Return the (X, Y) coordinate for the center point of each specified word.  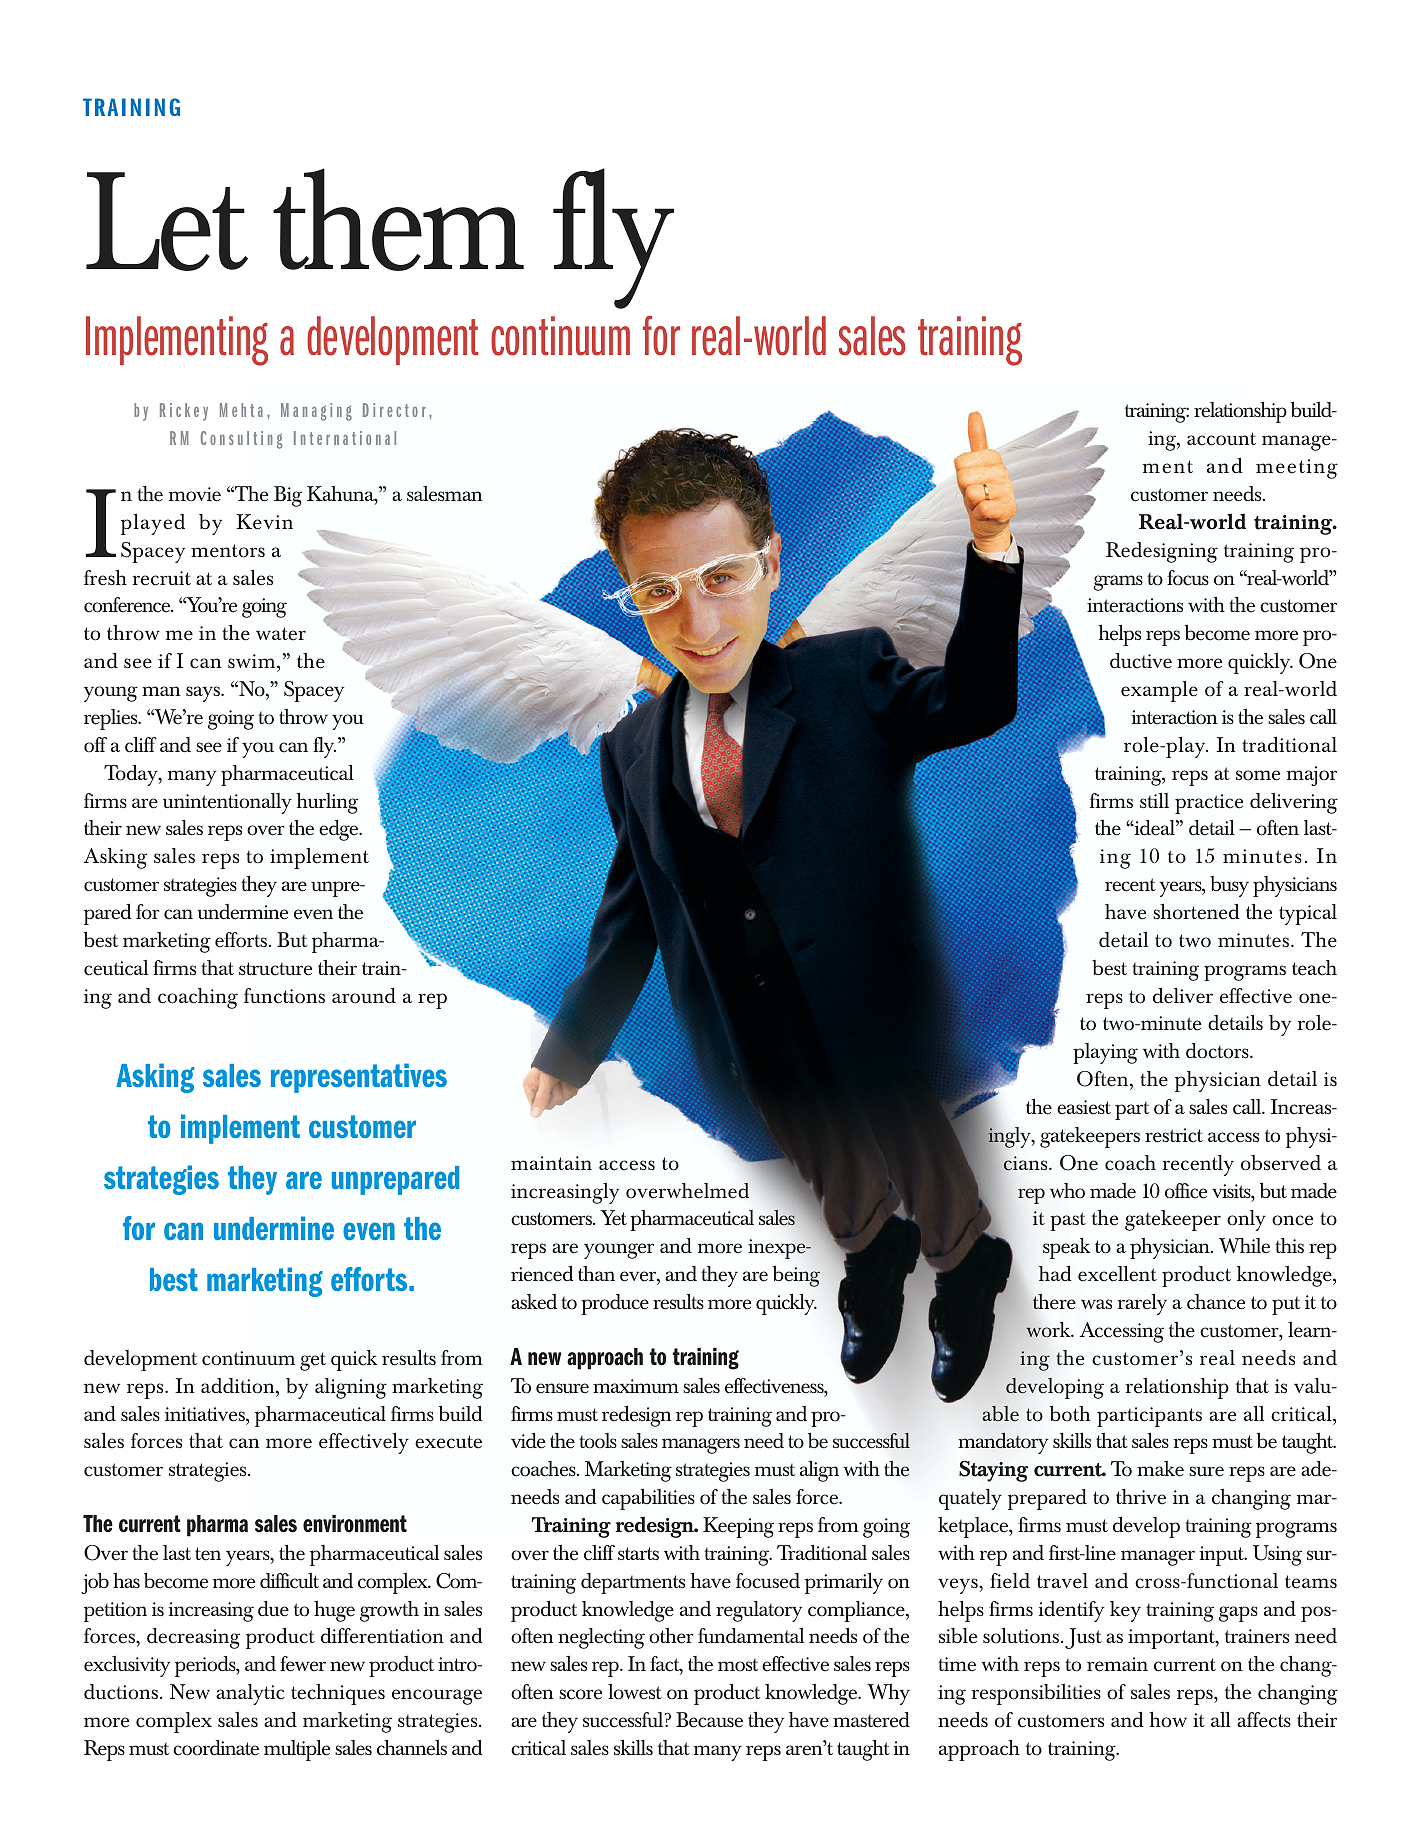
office (1186, 1191)
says (204, 694)
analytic (250, 1694)
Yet (613, 1218)
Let (167, 221)
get (313, 1361)
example (1159, 691)
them (398, 219)
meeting (1297, 469)
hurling (327, 803)
